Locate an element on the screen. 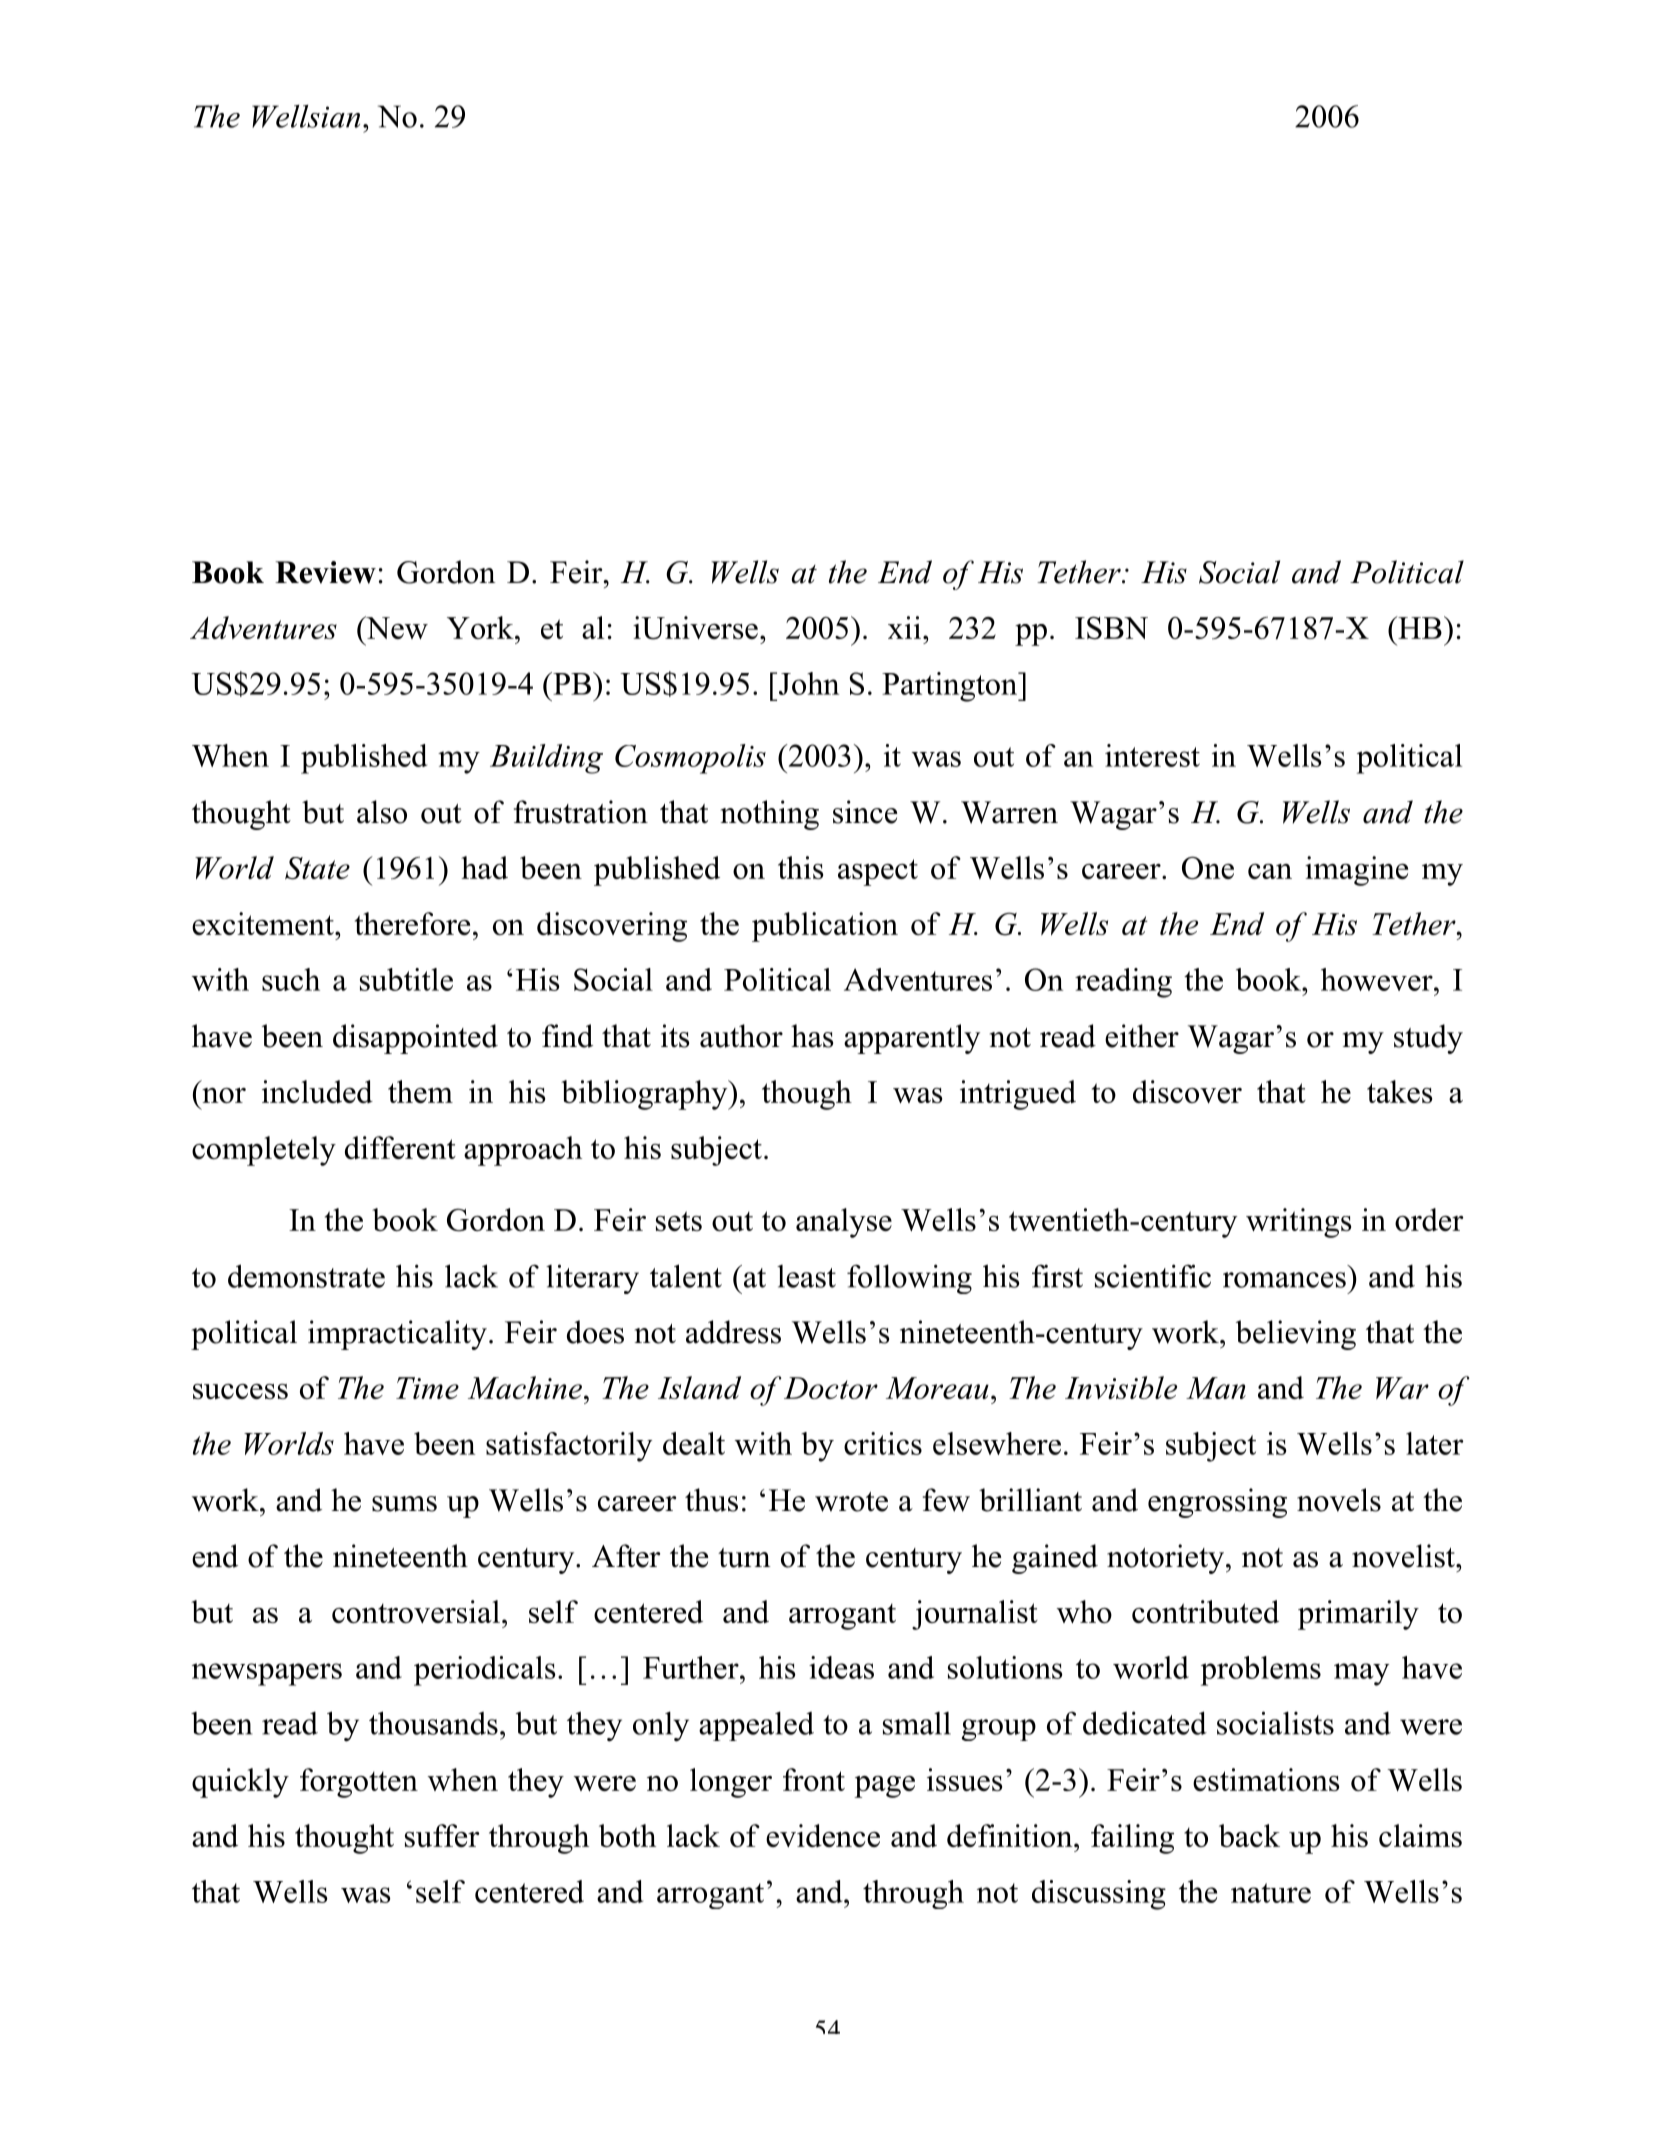 The image size is (1655, 2142). xii is located at coordinates (904, 627).
